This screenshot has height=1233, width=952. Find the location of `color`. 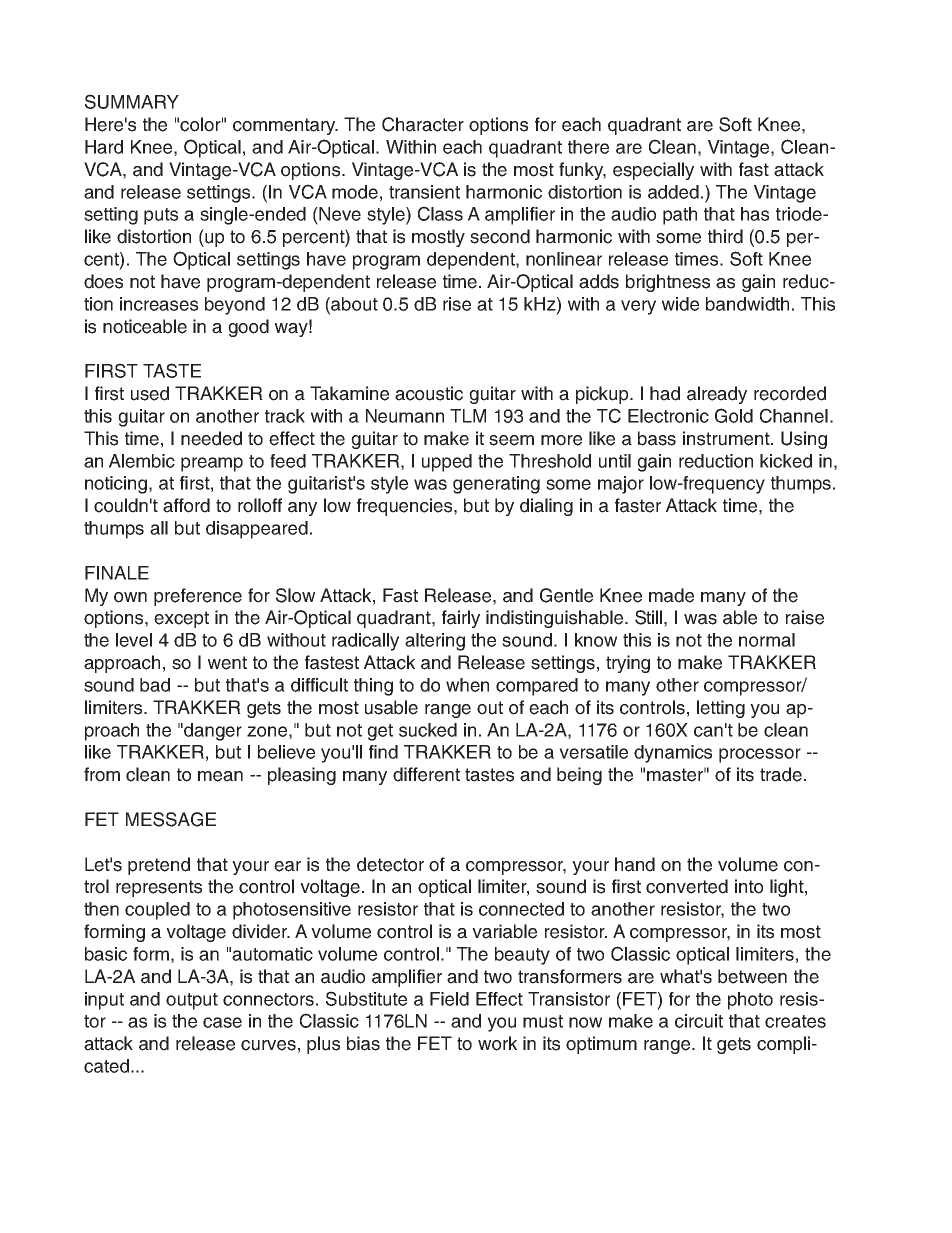

color is located at coordinates (201, 124).
